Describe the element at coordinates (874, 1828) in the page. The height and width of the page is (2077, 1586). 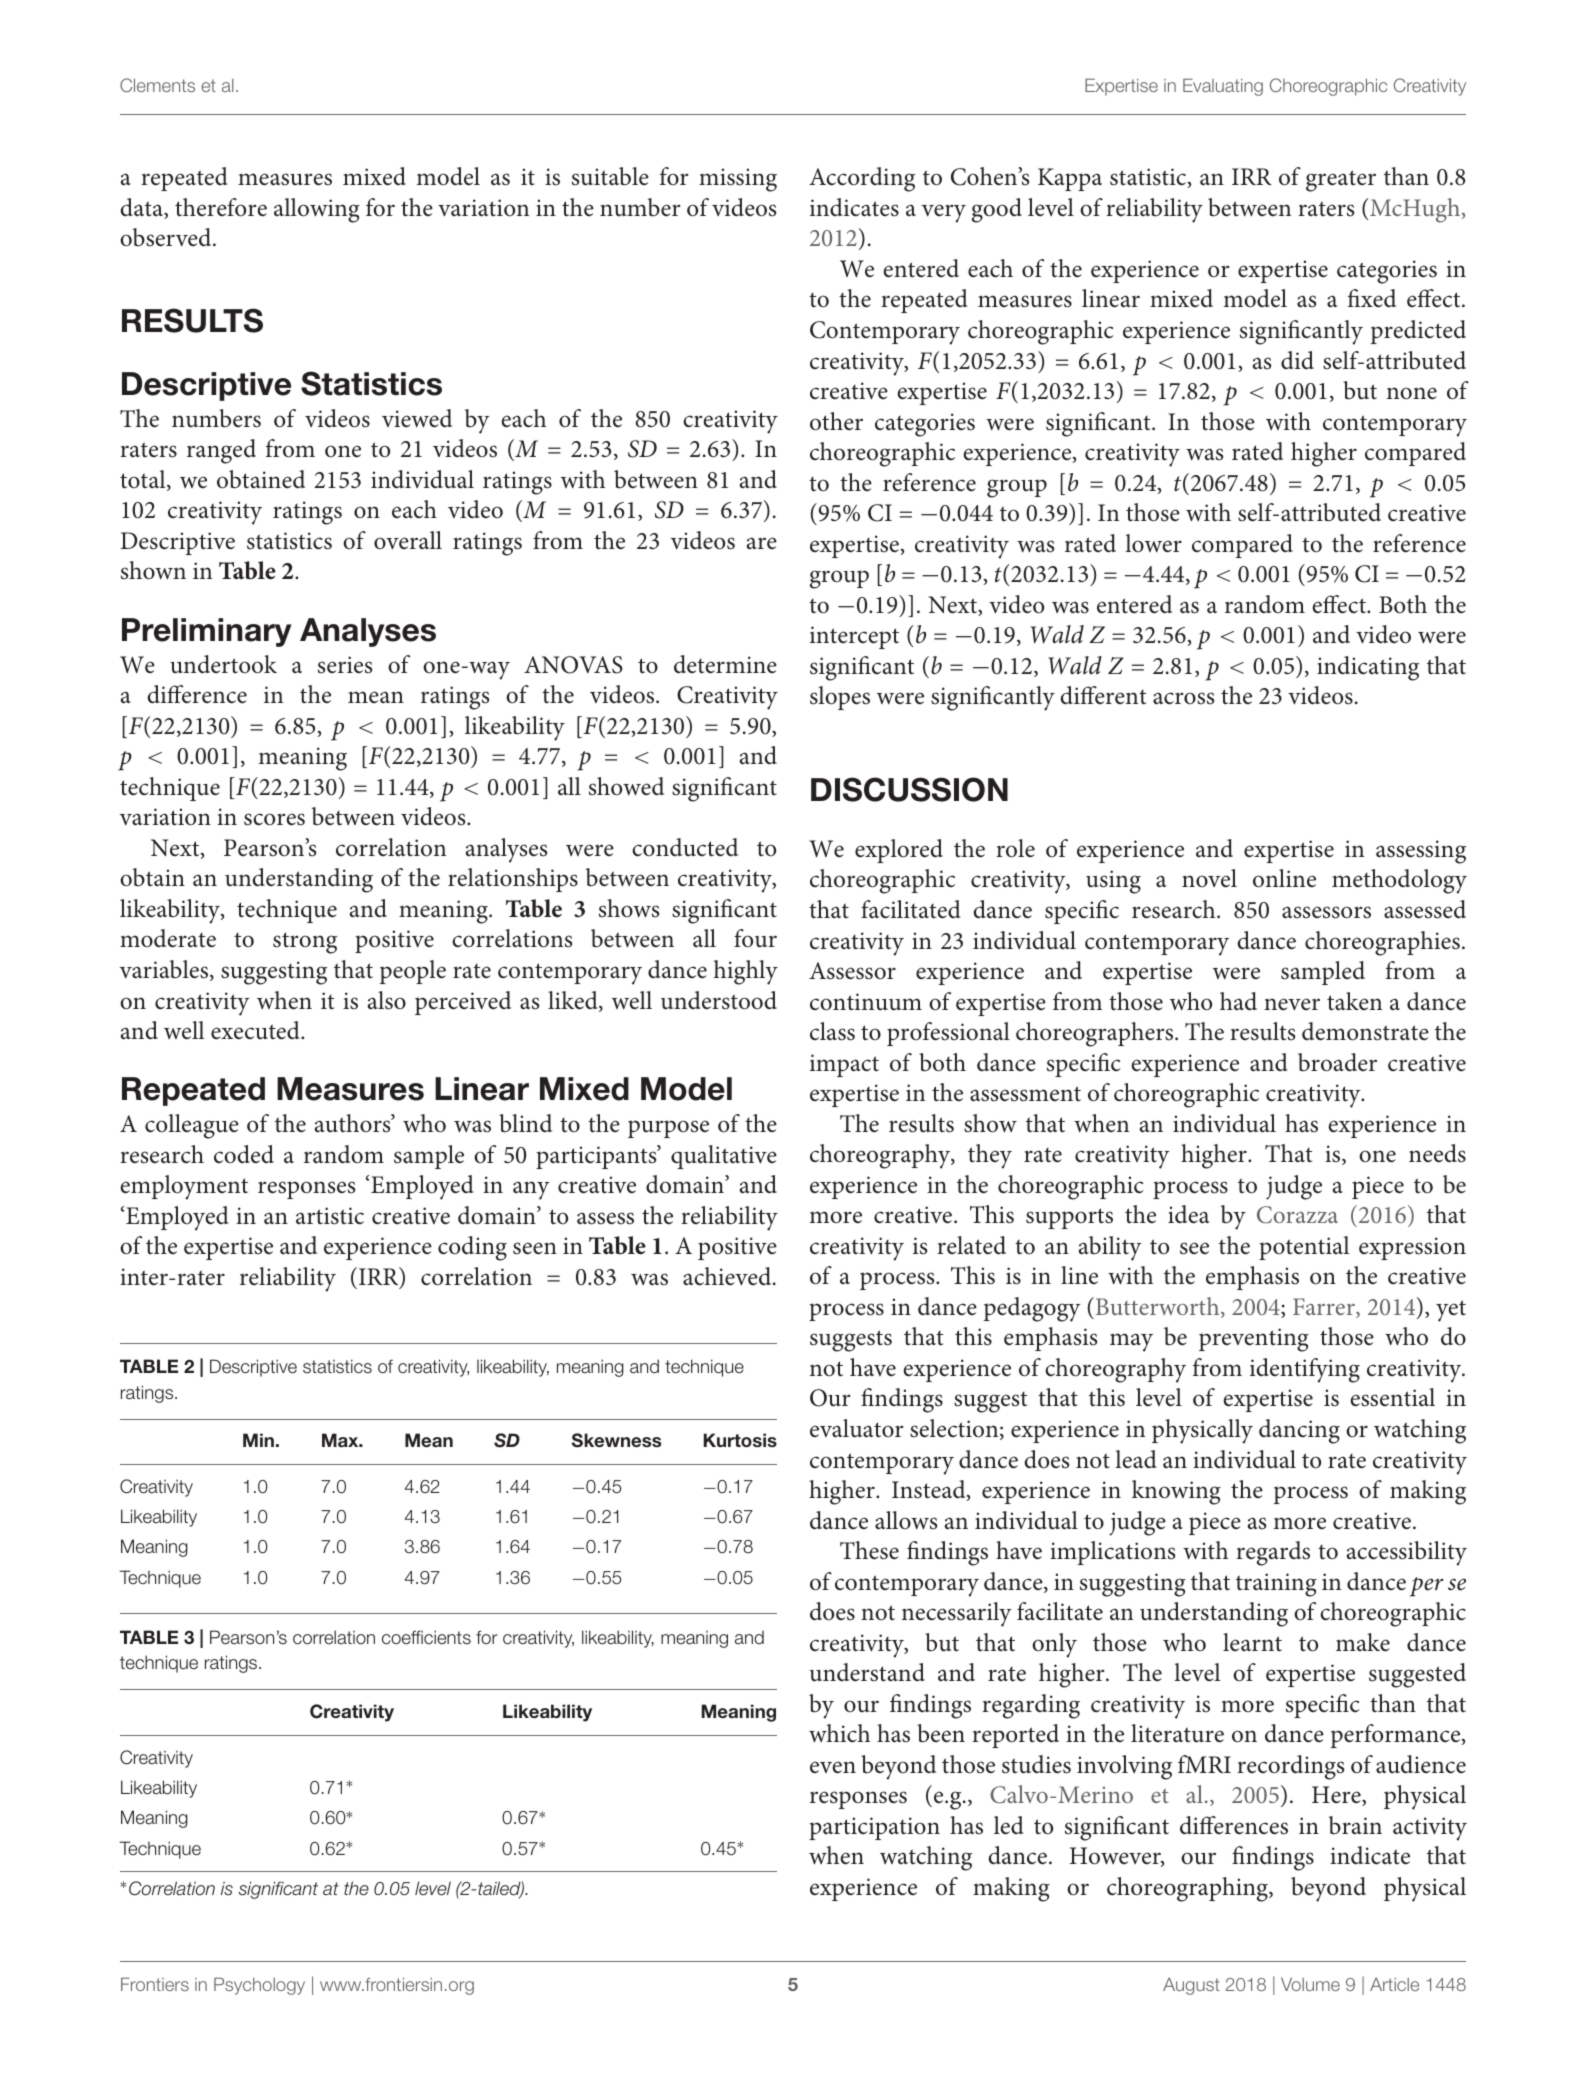
I see `participation` at that location.
